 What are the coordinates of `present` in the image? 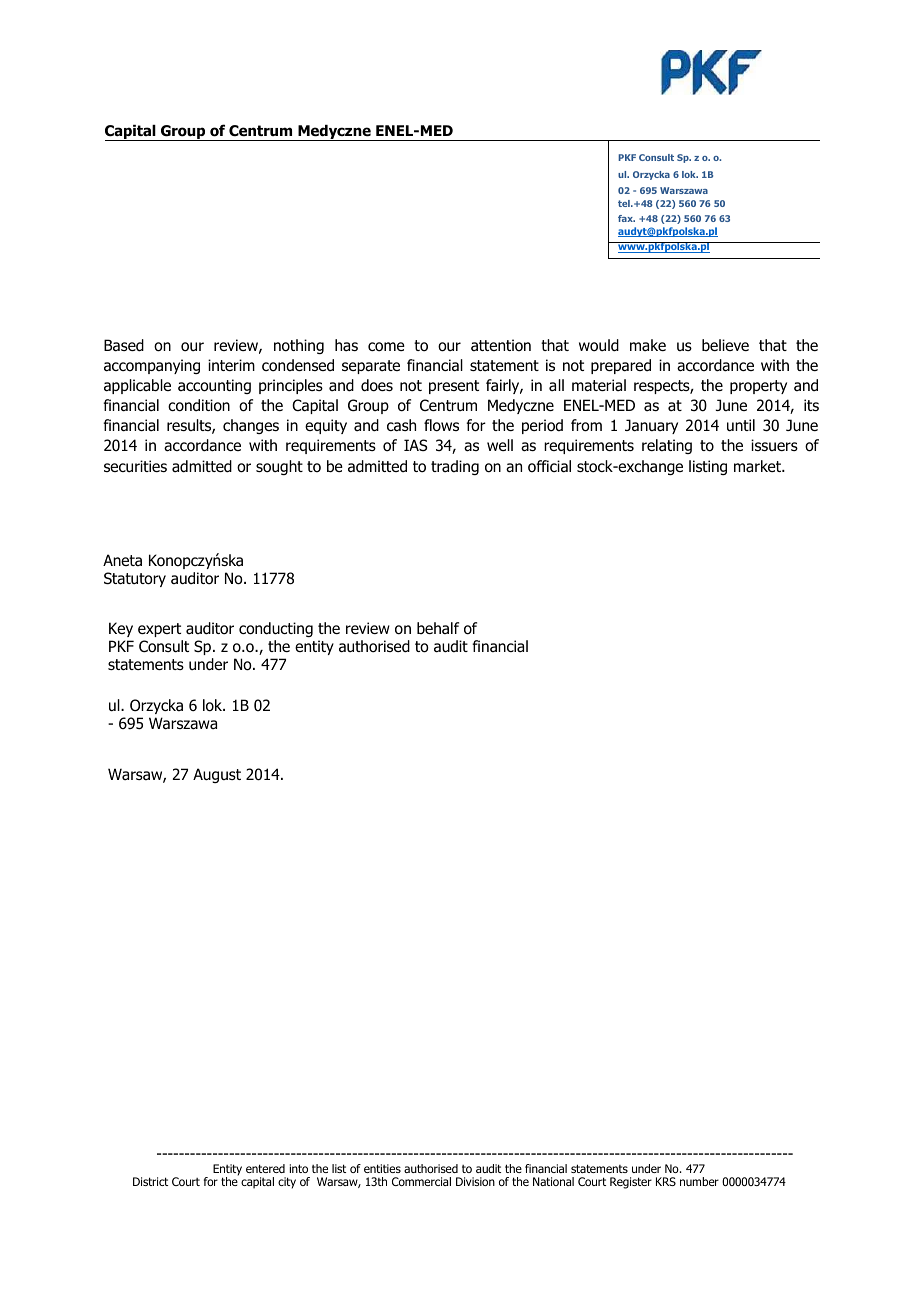 It's located at (454, 387).
